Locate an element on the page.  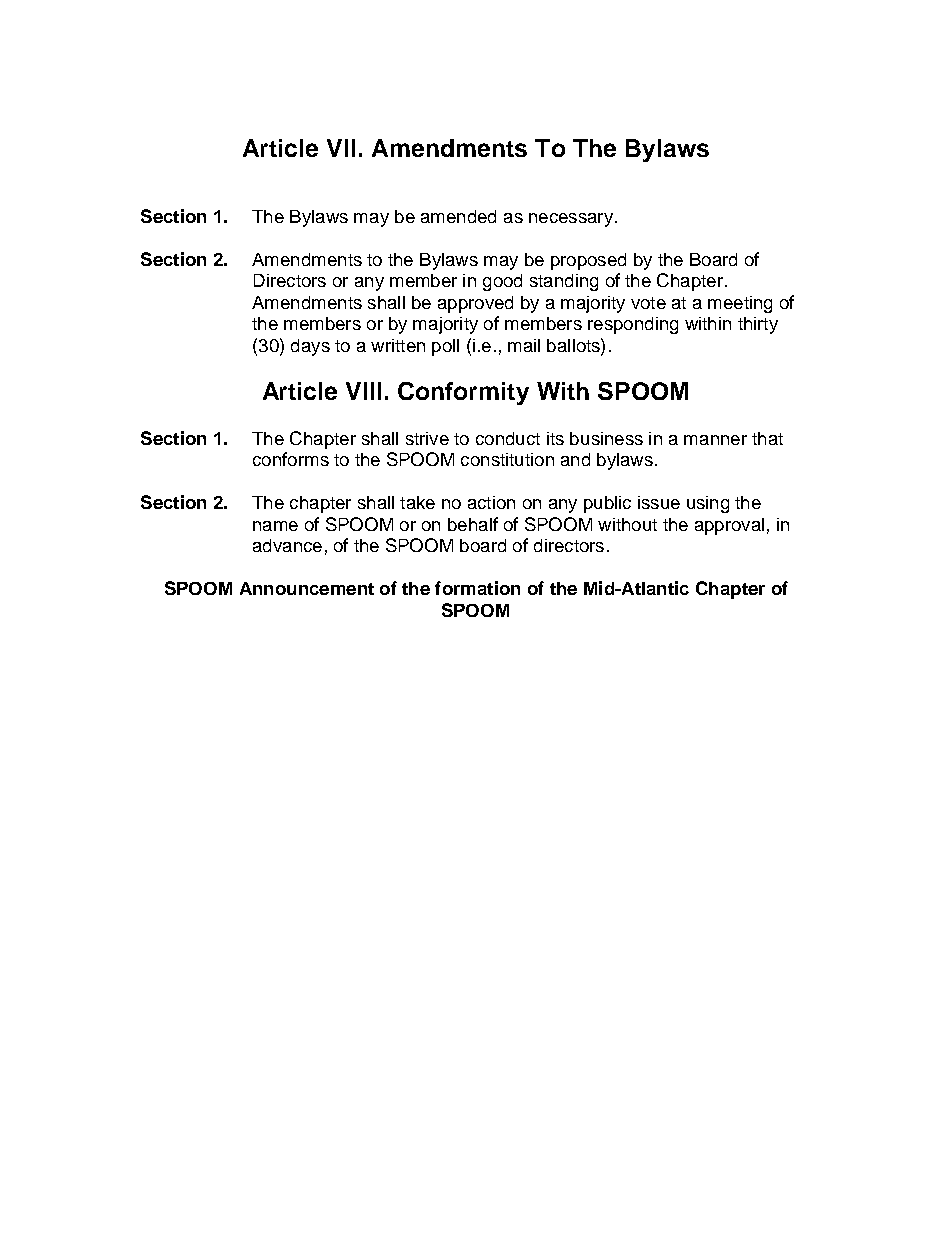
manner is located at coordinates (715, 440).
